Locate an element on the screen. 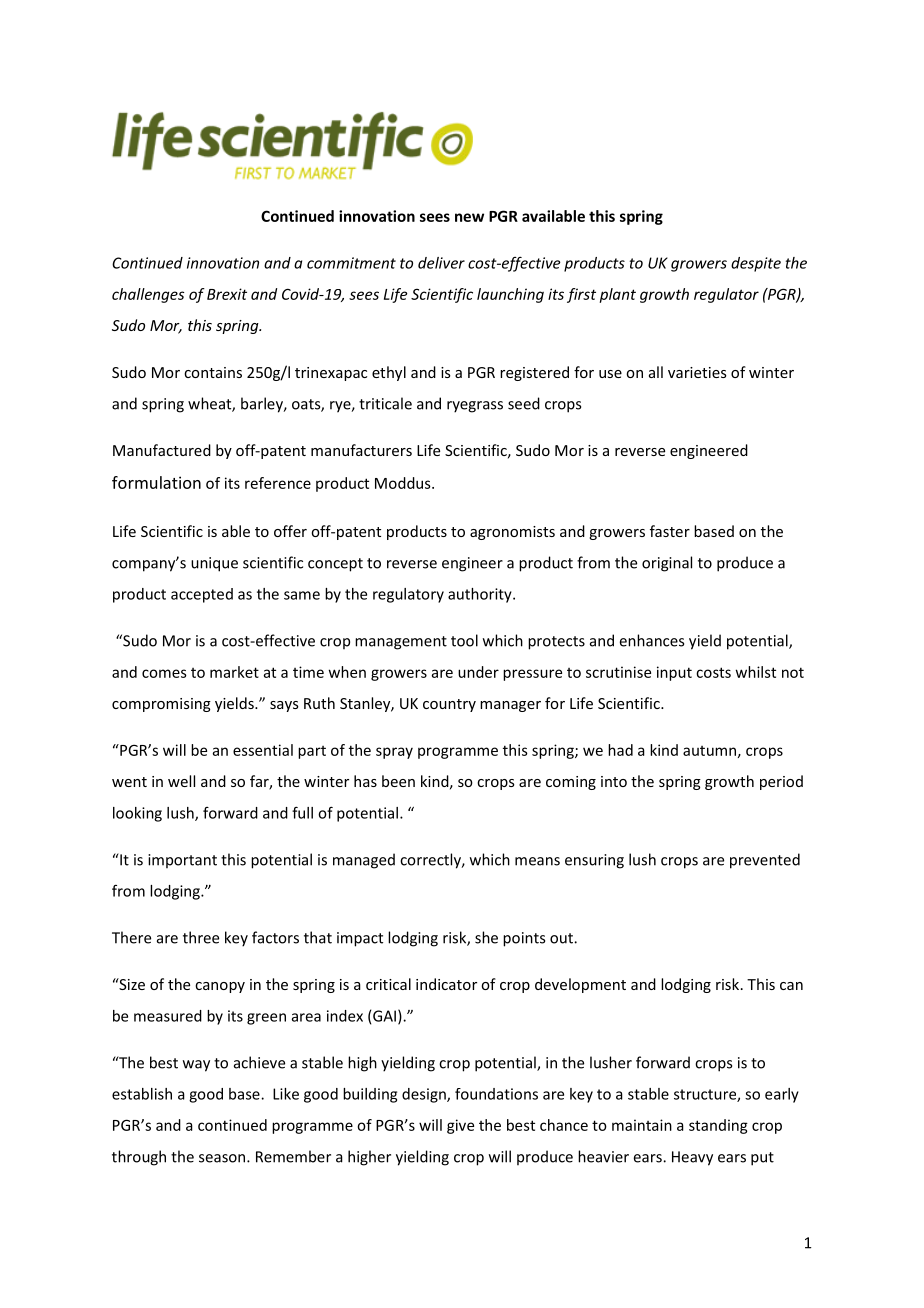 The image size is (924, 1308). season is located at coordinates (223, 1158).
